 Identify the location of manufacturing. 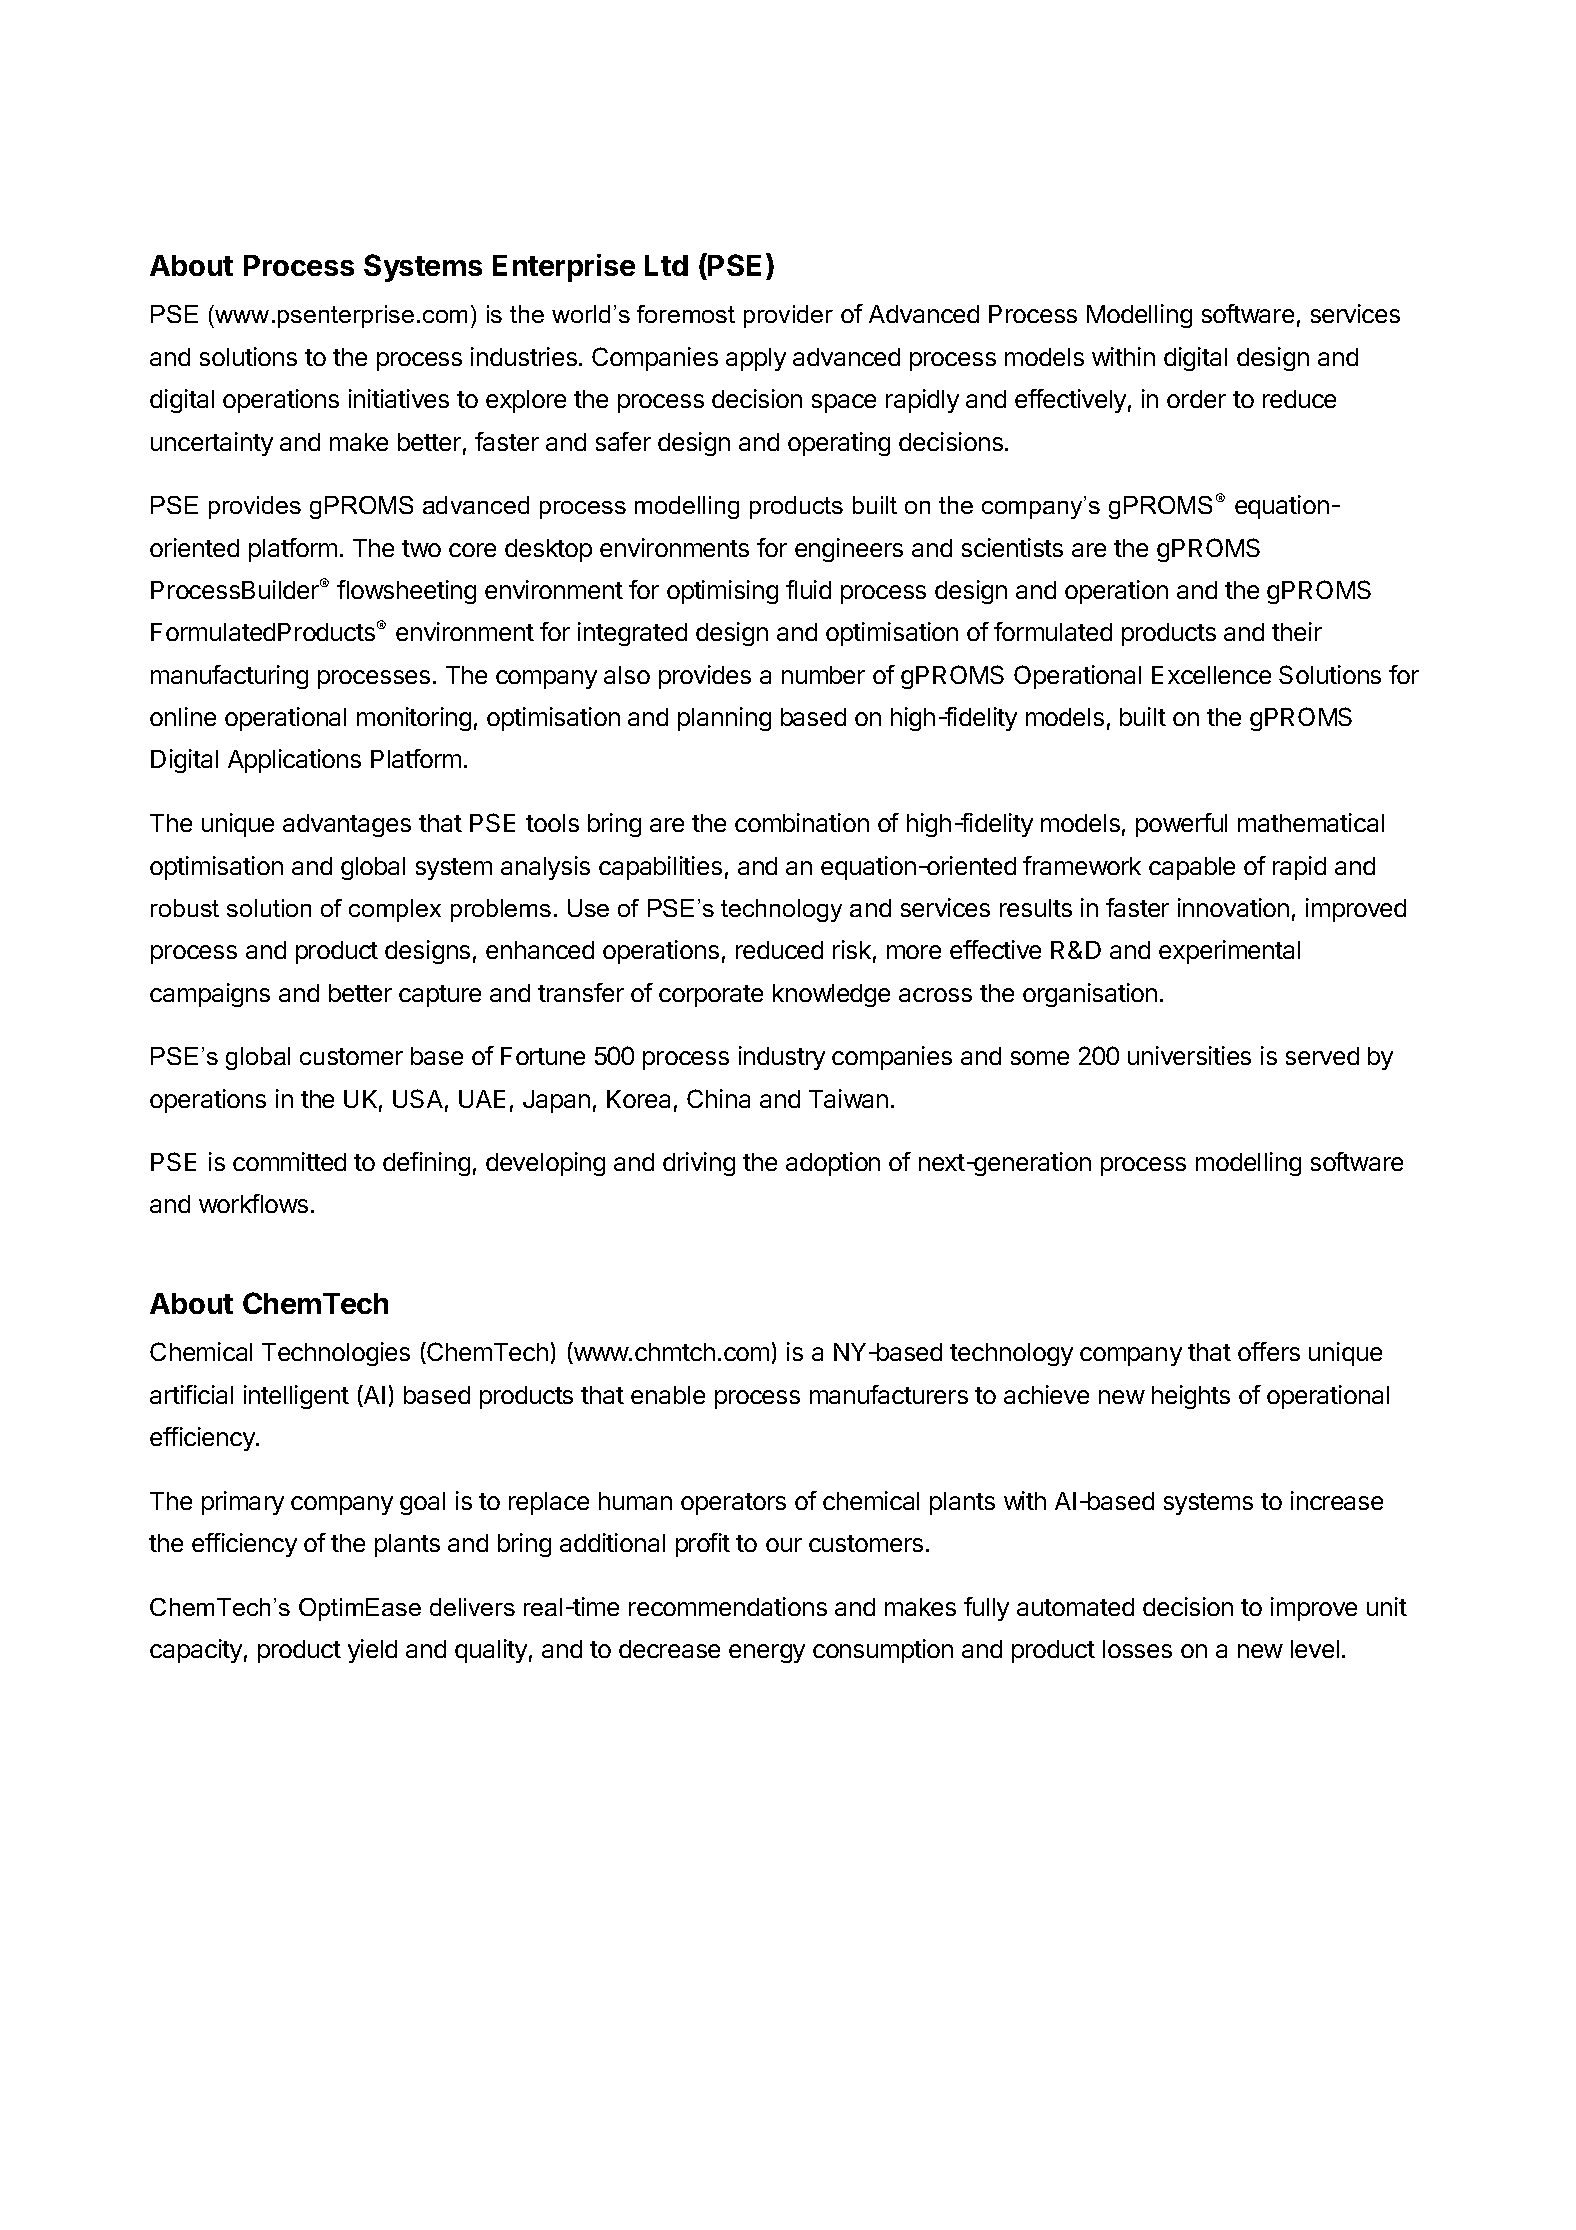
(229, 677).
